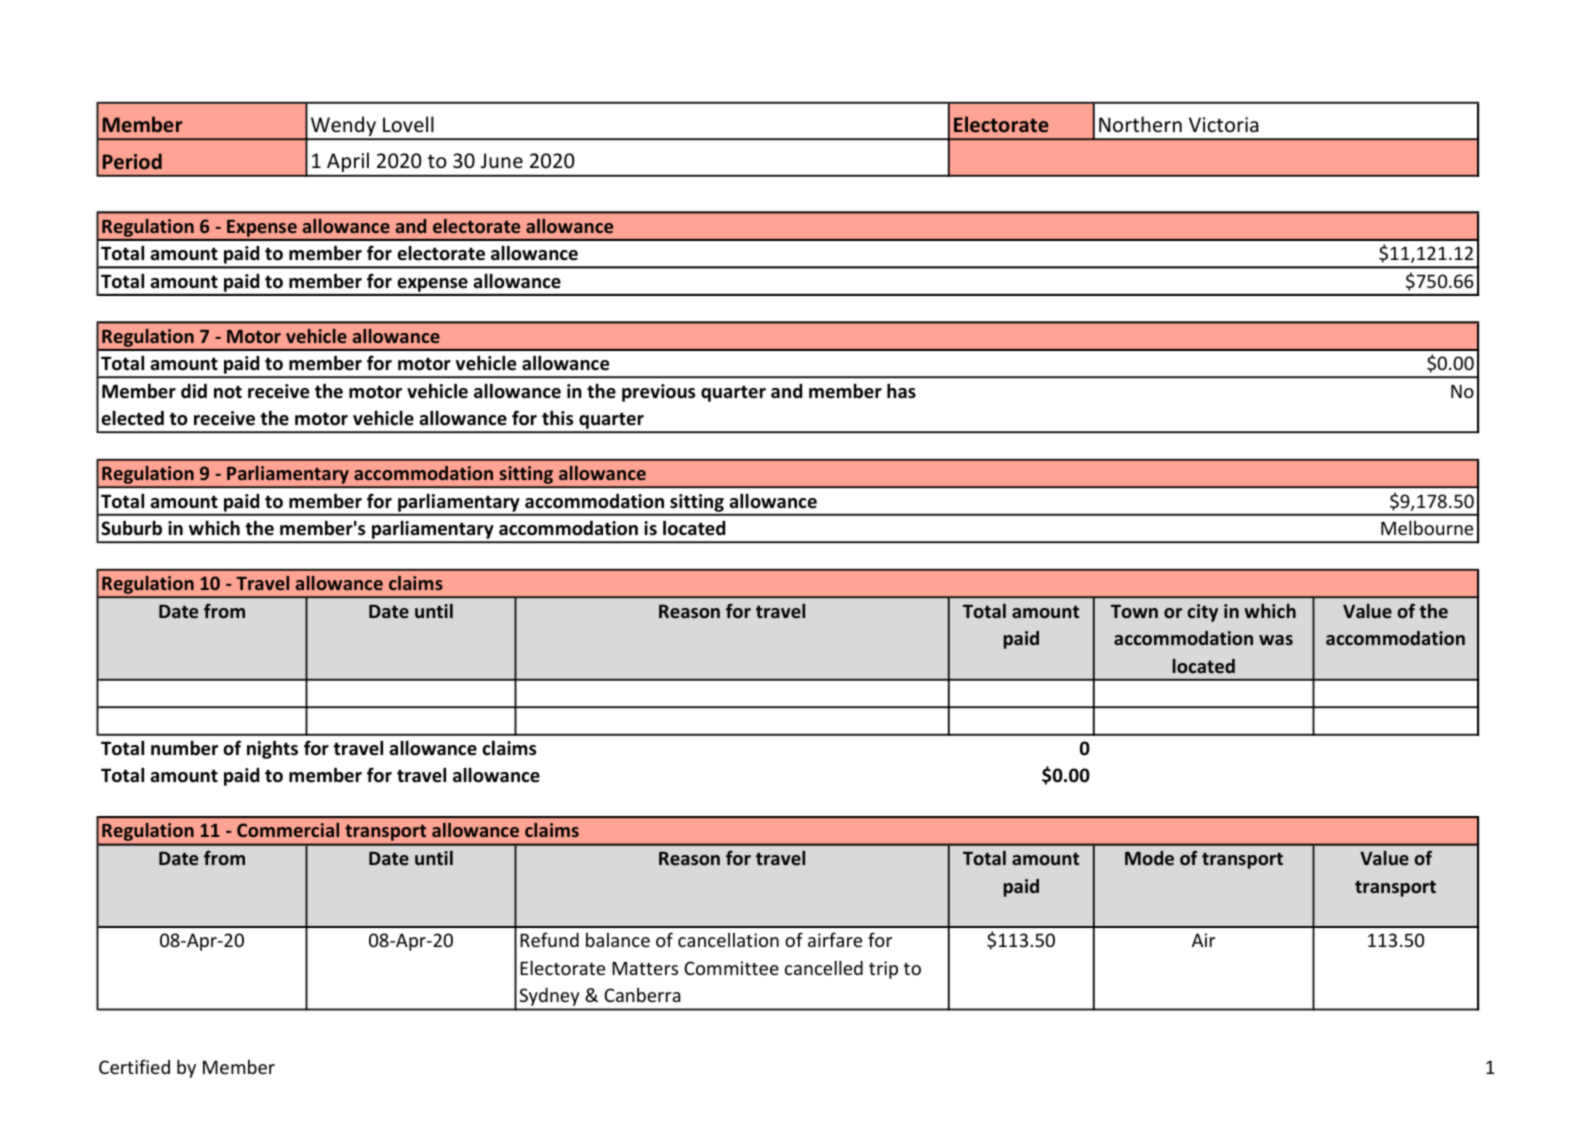 The image size is (1594, 1127). I want to click on Wendy, so click(343, 127).
